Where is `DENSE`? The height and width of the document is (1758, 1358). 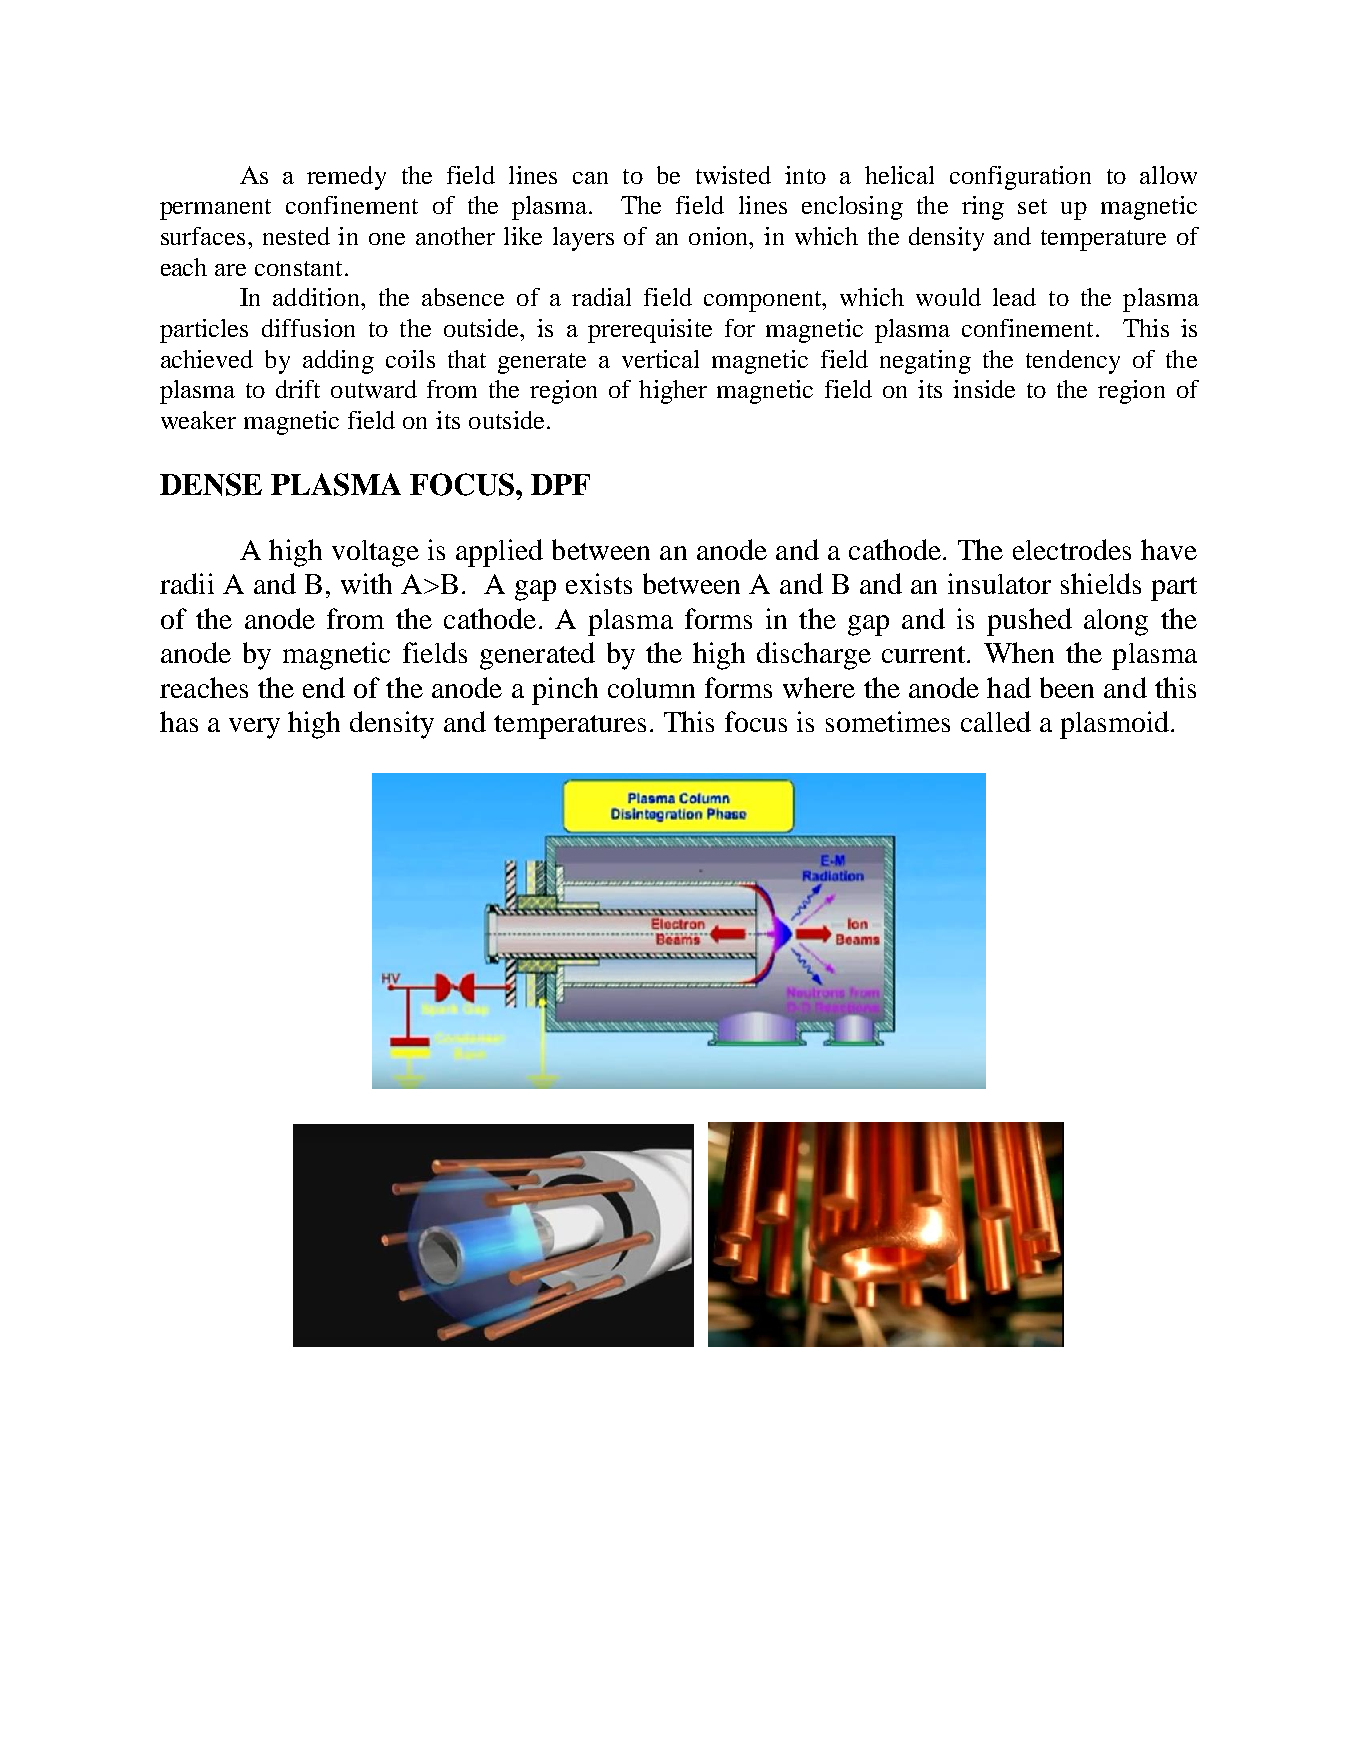 DENSE is located at coordinates (211, 484).
